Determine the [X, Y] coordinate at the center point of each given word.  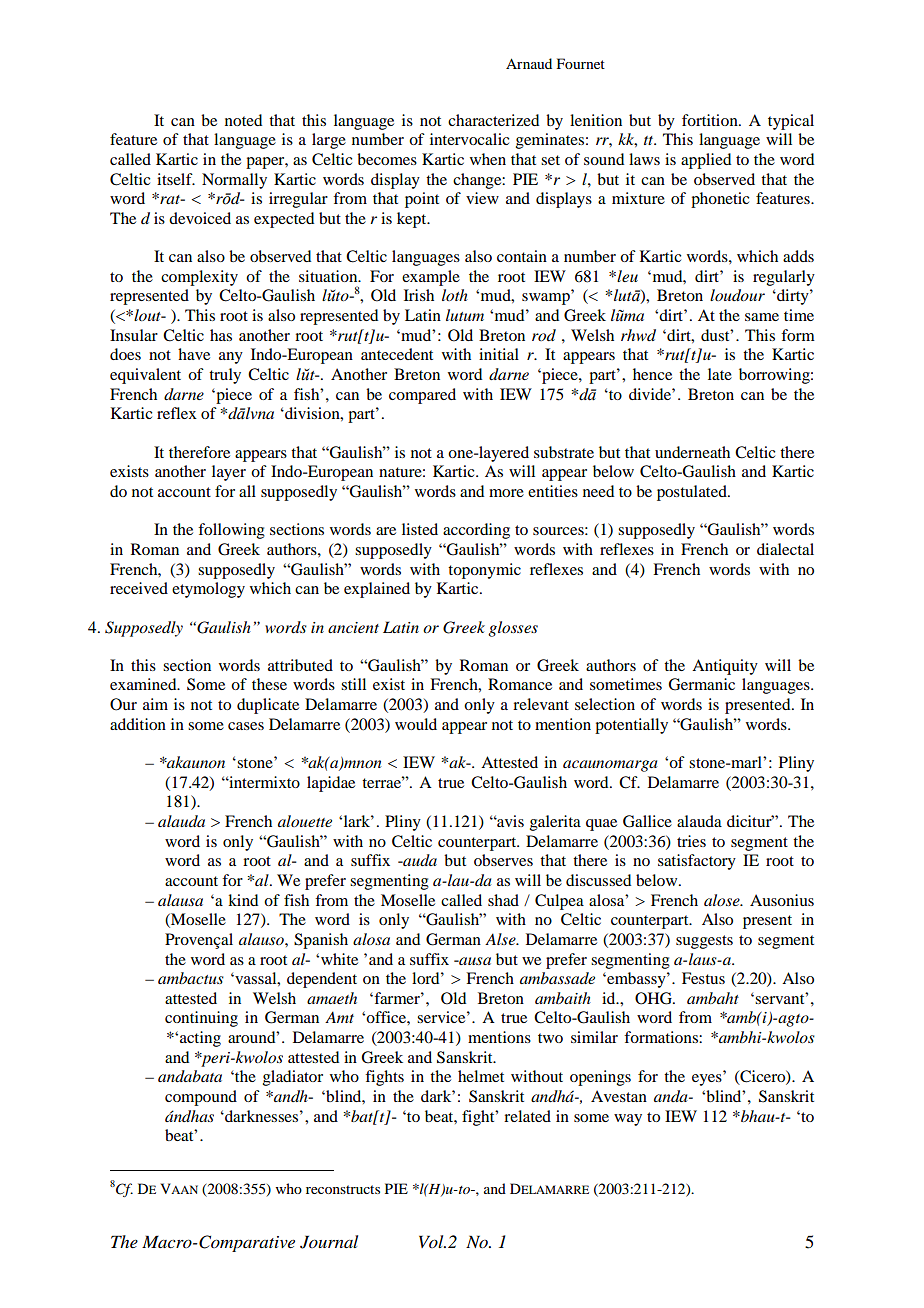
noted [243, 120]
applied [706, 161]
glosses [513, 629]
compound [201, 1098]
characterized [493, 120]
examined [144, 684]
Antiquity [725, 667]
